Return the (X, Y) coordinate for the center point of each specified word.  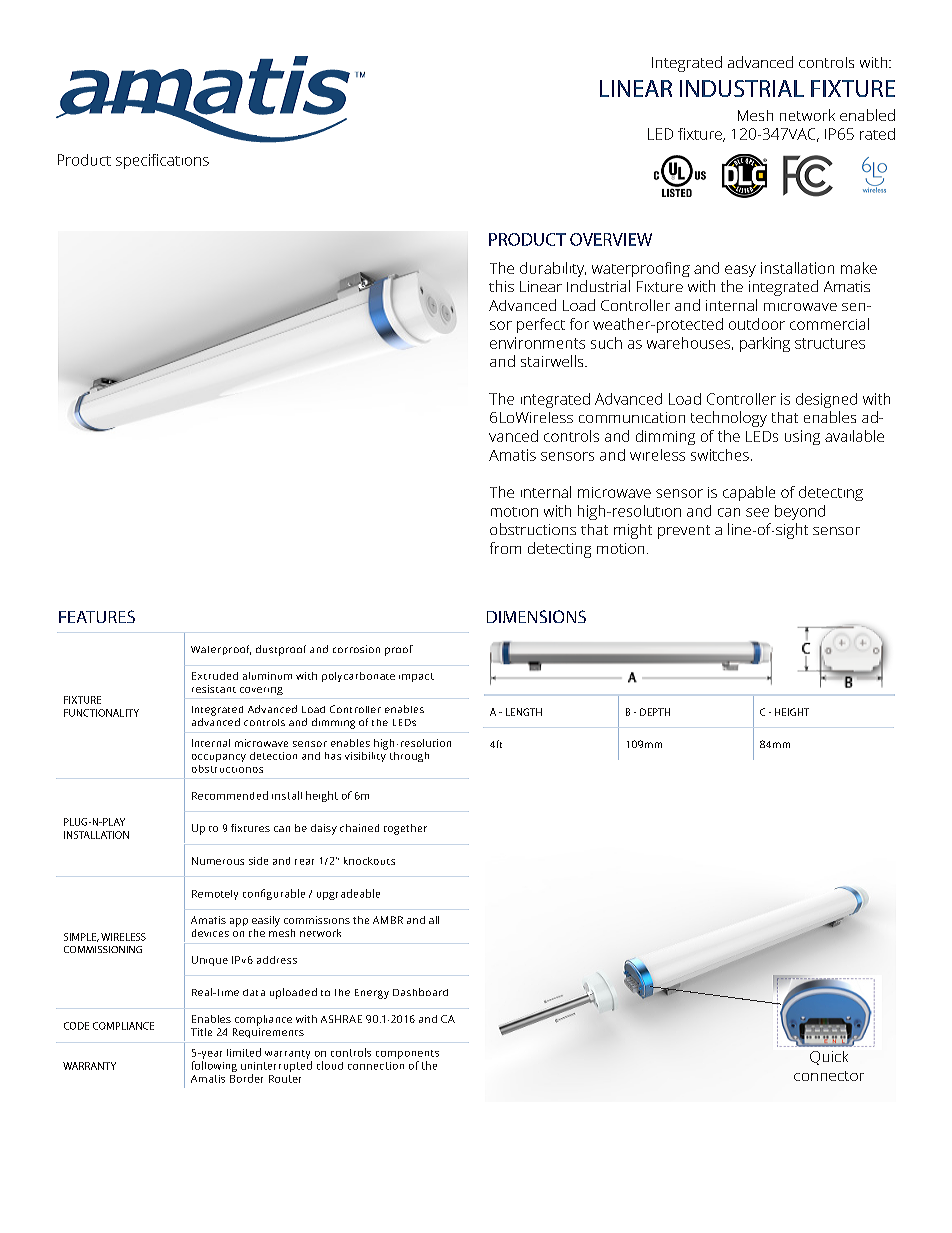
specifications (162, 161)
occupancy (219, 758)
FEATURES (97, 616)
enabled (867, 115)
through (409, 757)
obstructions (533, 529)
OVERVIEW (611, 239)
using (802, 437)
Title (201, 1032)
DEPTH (655, 712)
